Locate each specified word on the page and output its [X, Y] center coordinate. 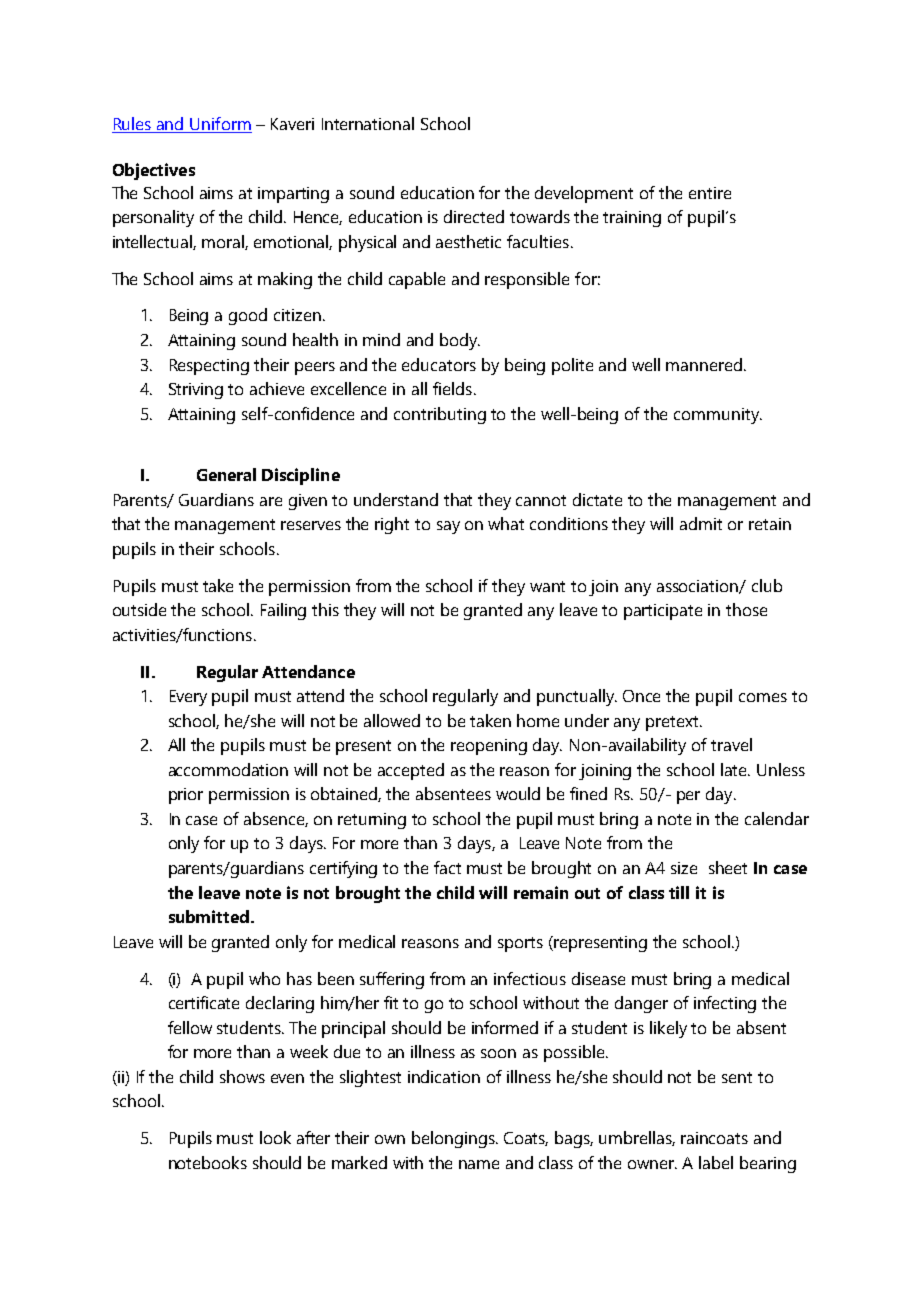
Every [188, 698]
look [275, 1137]
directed [474, 216]
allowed [392, 720]
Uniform [220, 125]
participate [663, 612]
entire [710, 193]
